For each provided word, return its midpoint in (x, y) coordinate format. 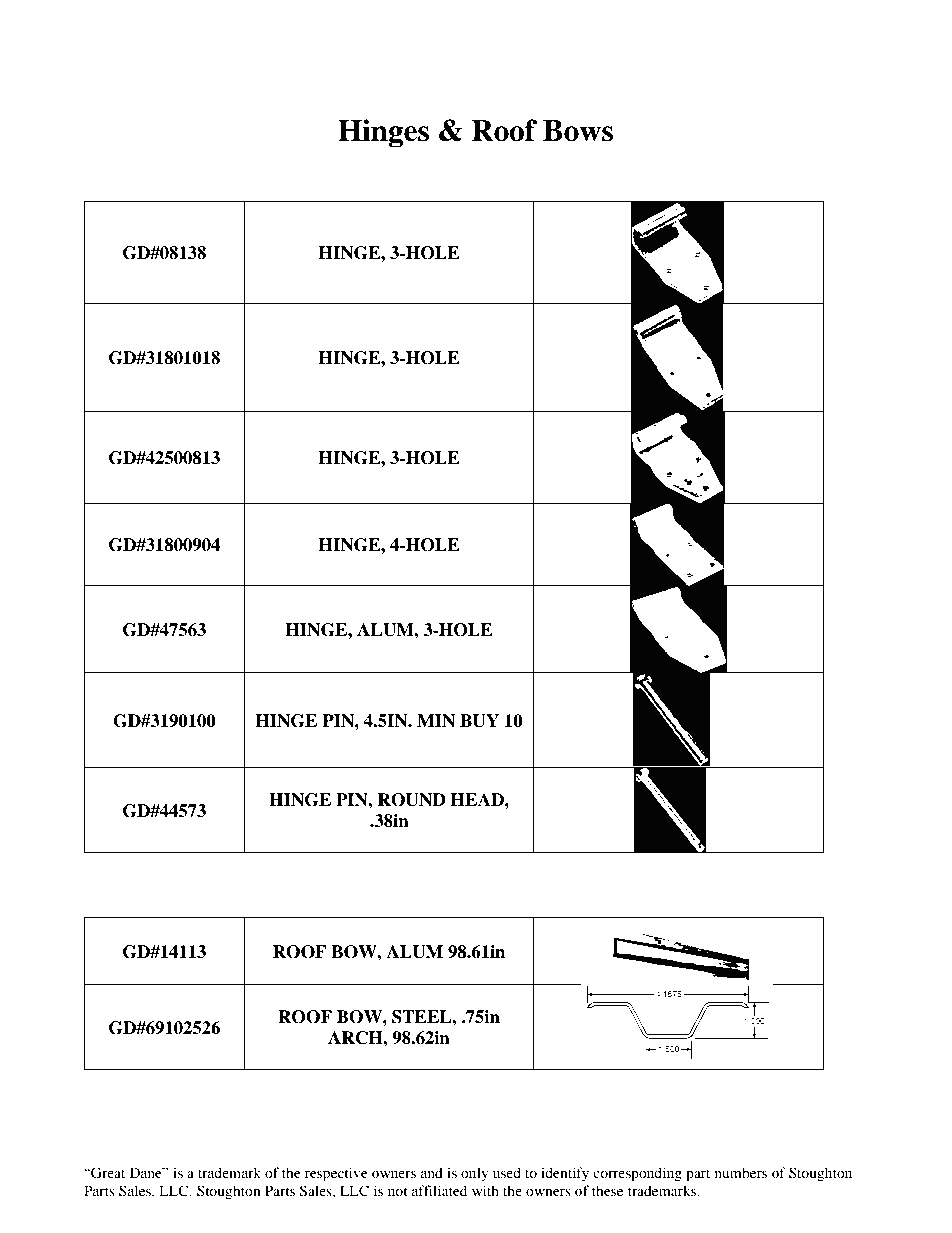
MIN (436, 721)
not (398, 1191)
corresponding (637, 1174)
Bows (578, 131)
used (507, 1172)
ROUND (411, 800)
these (607, 1190)
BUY (479, 721)
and (432, 1172)
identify (565, 1174)
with (485, 1190)
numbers (741, 1172)
